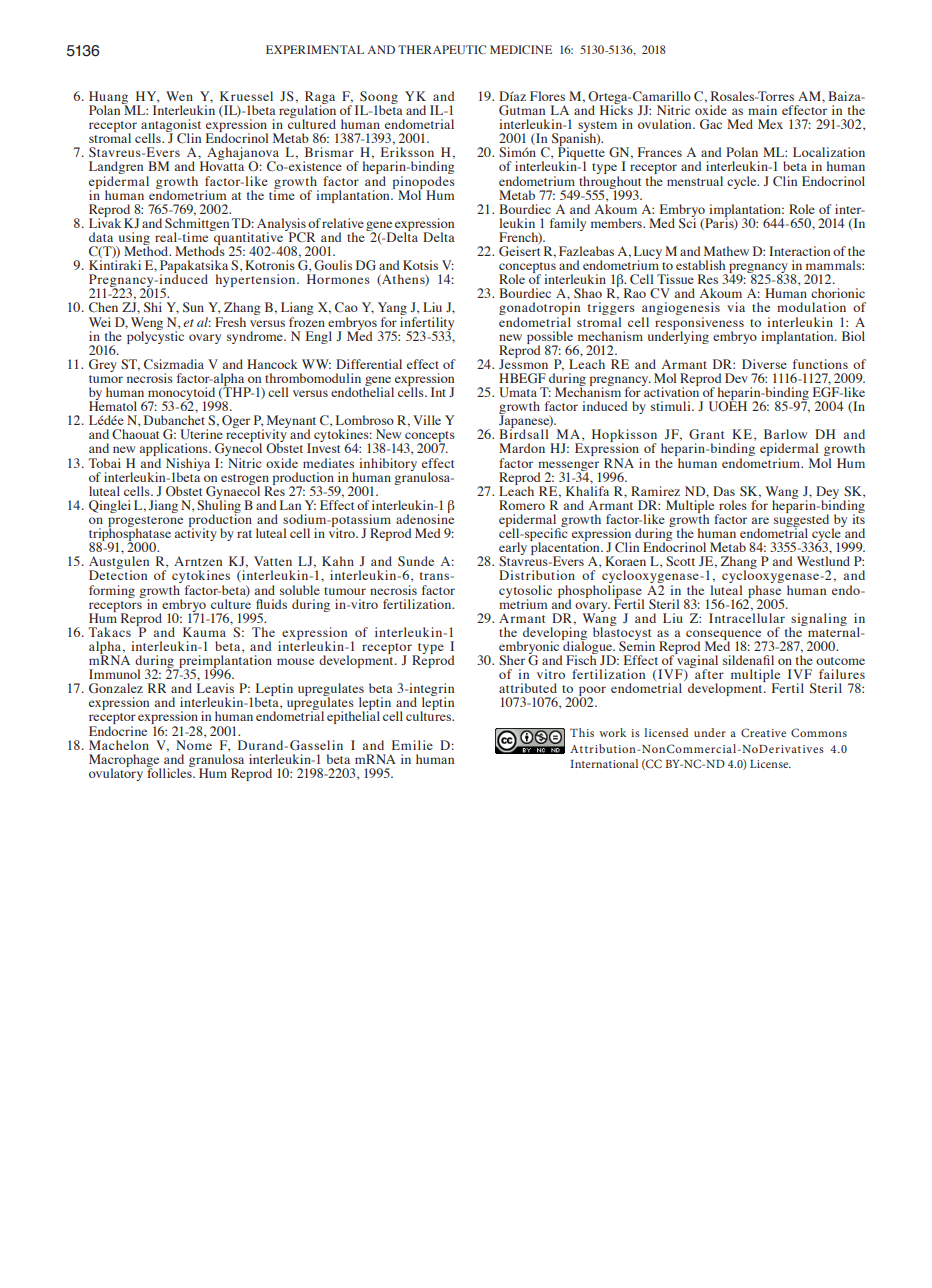 This image has width=932, height=1288. I want to click on main, so click(762, 110).
